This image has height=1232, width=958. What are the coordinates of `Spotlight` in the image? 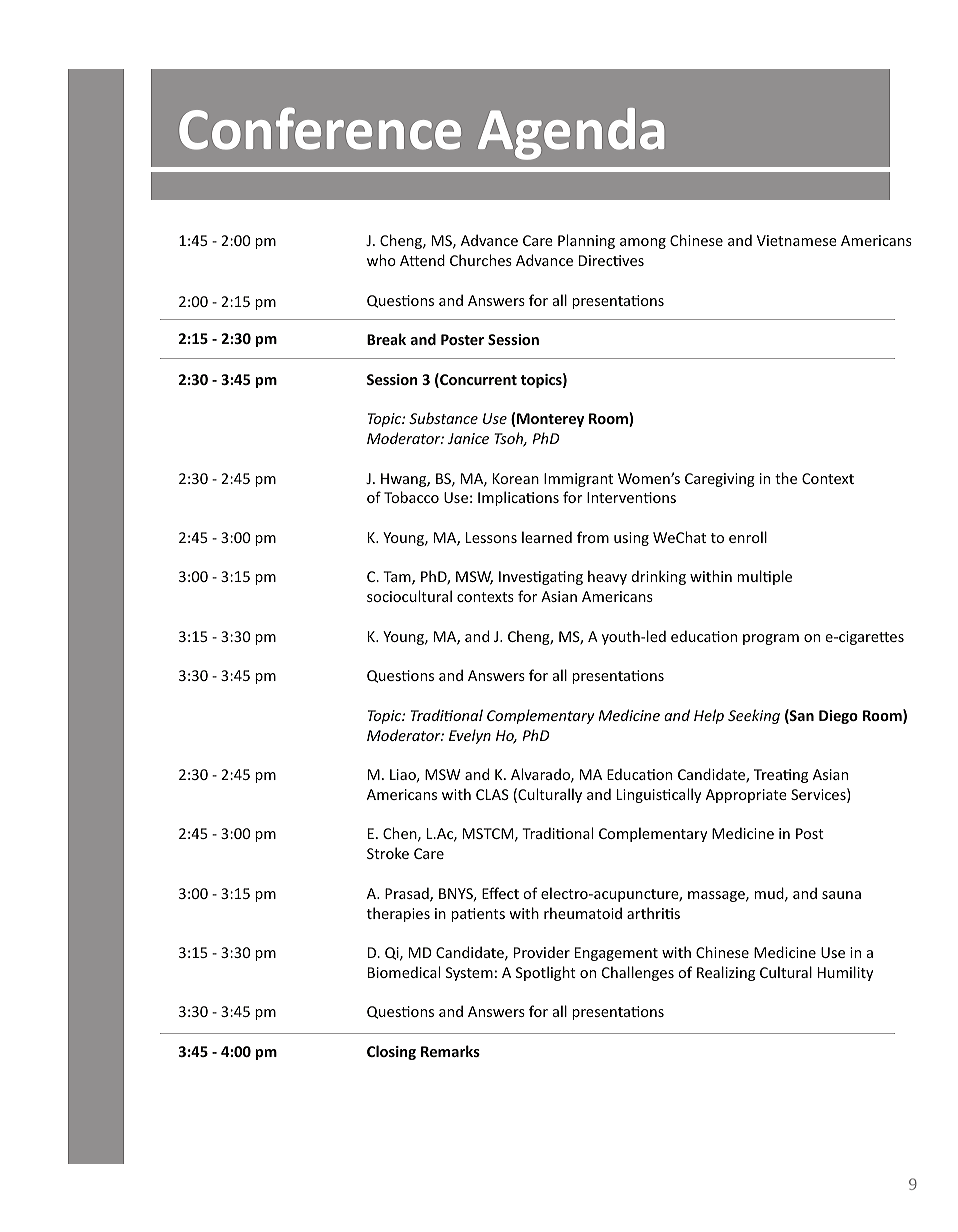 It's located at (546, 973).
